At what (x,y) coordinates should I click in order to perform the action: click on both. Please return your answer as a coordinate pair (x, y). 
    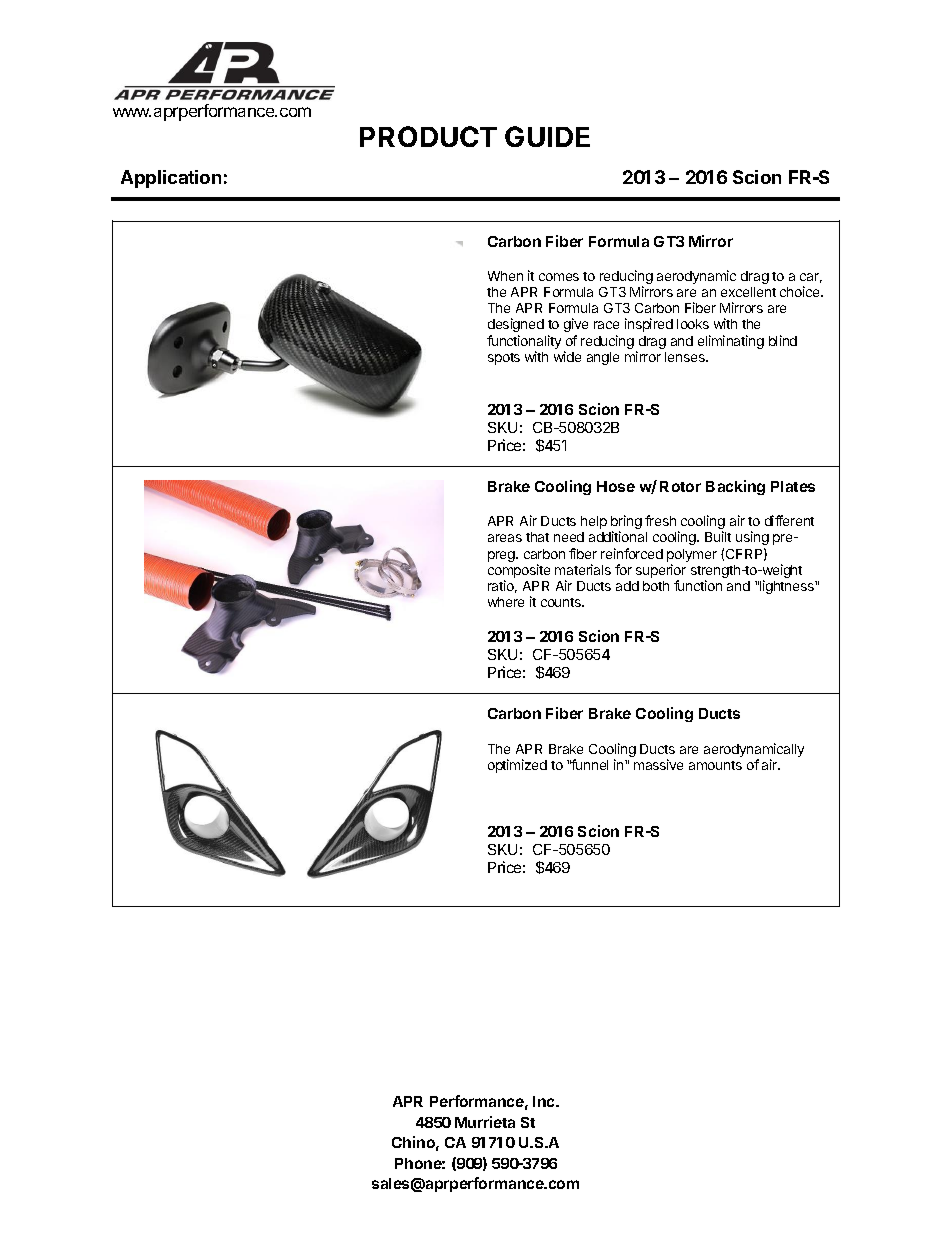
    Looking at the image, I should click on (656, 586).
